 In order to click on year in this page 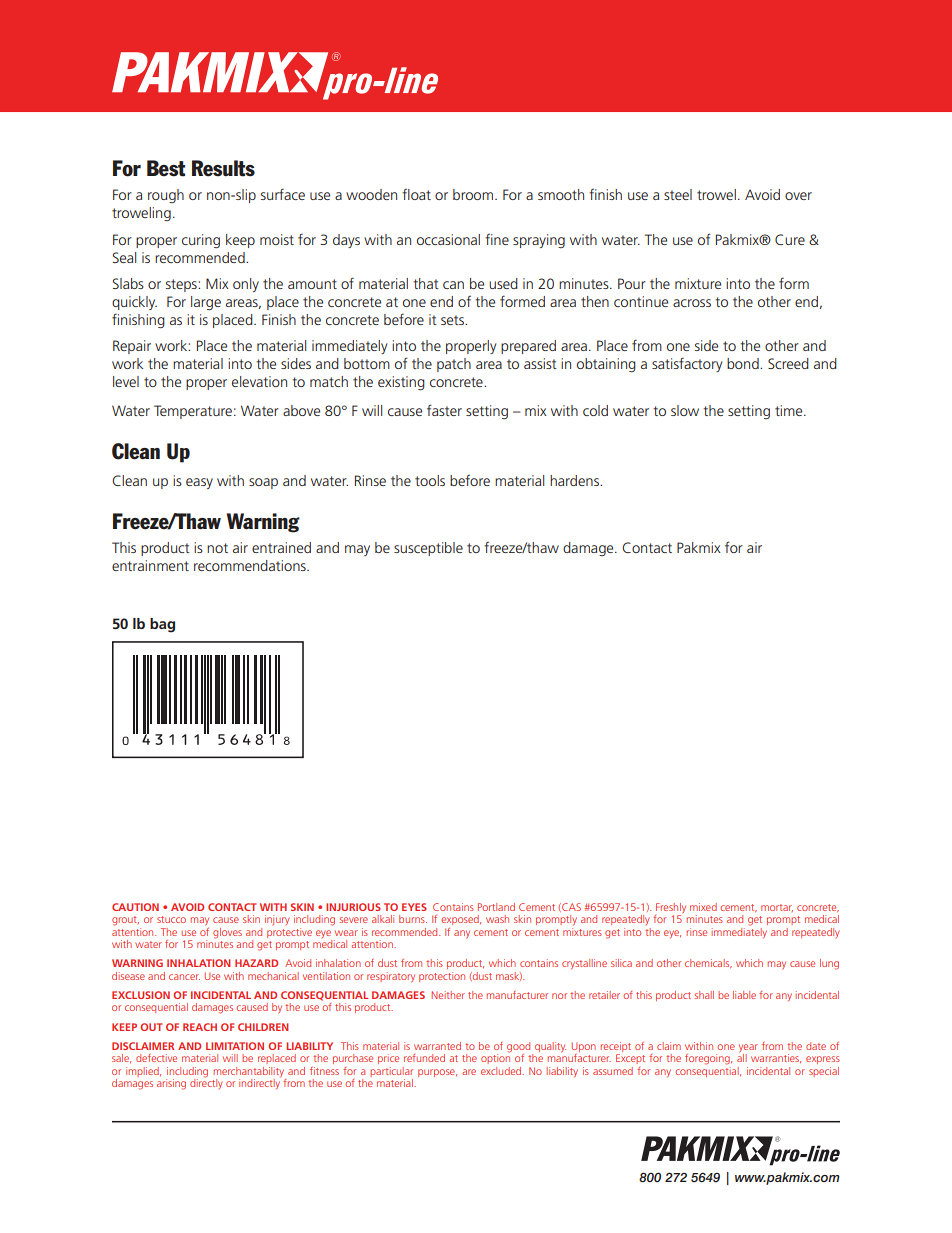, I will do `click(748, 1049)`.
